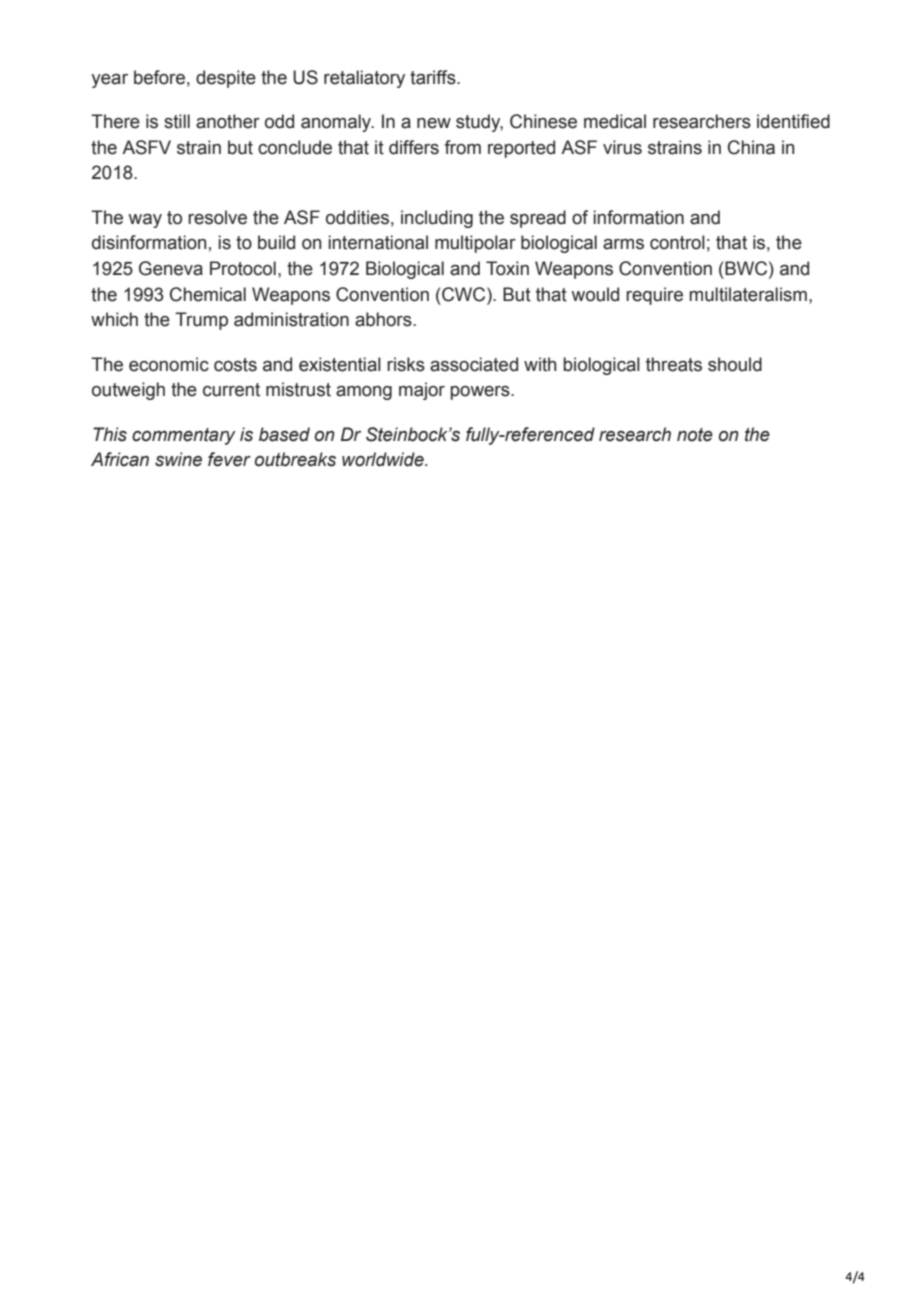 The width and height of the page is (924, 1308). What do you see at coordinates (226, 79) in the page?
I see `despite` at bounding box center [226, 79].
